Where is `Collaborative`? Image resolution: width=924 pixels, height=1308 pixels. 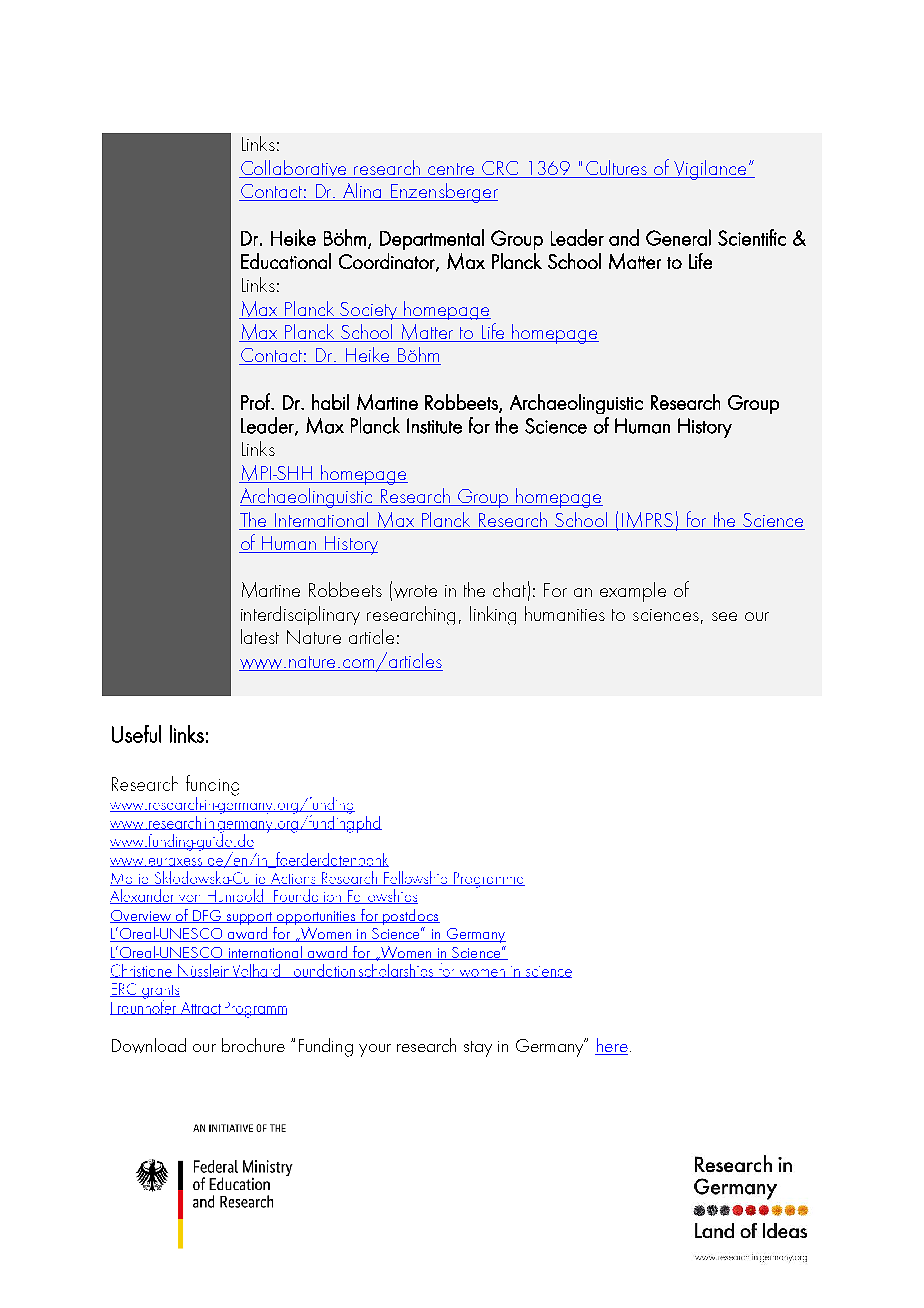
Collaborative is located at coordinates (294, 169).
